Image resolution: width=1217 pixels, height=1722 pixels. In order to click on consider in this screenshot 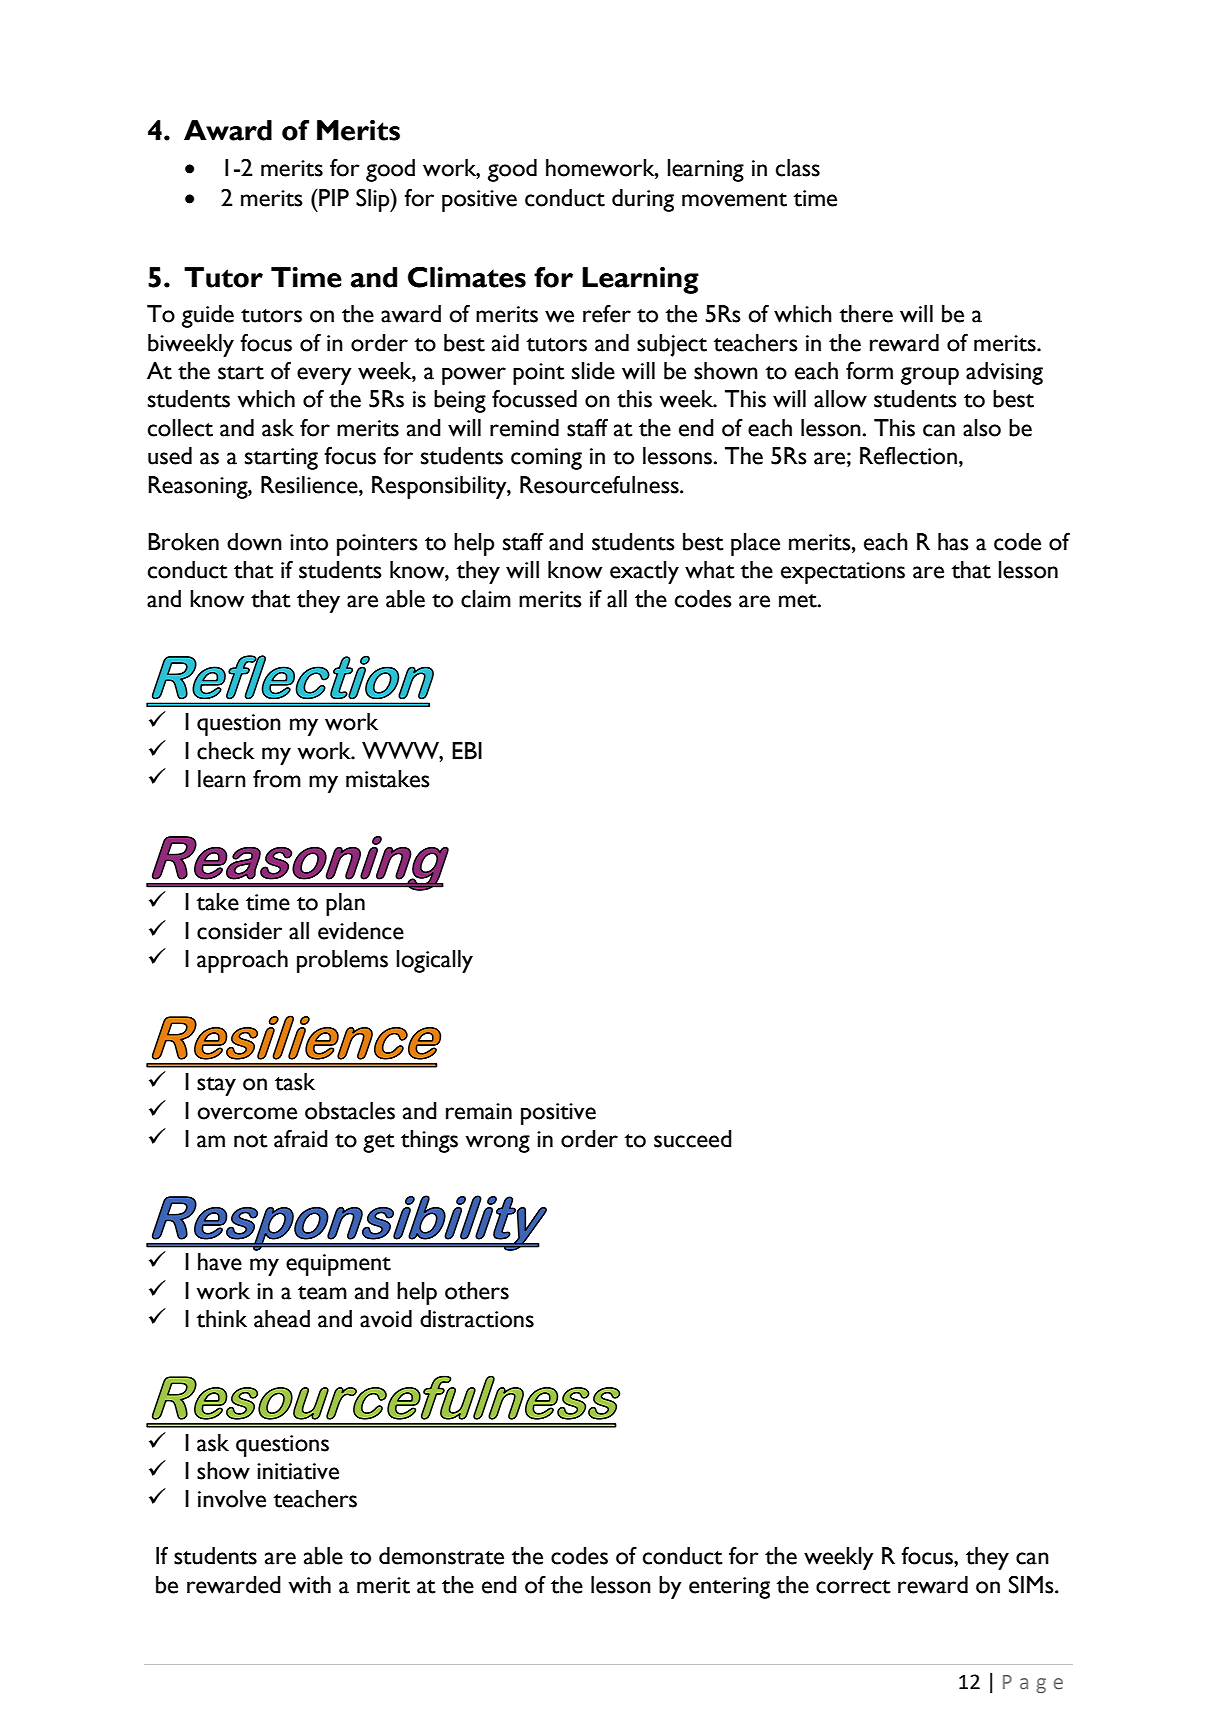, I will do `click(239, 931)`.
